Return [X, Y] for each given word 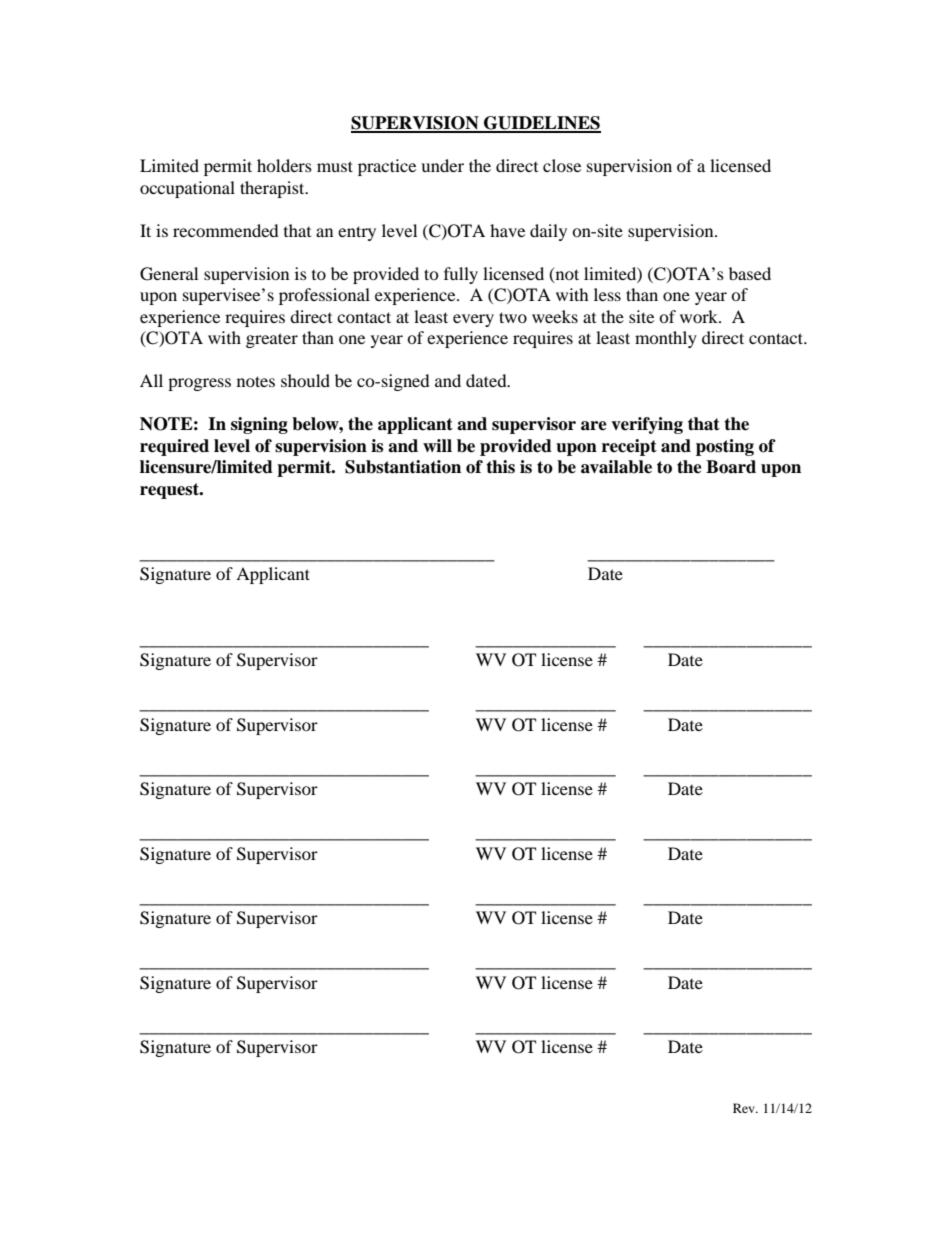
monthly [666, 339]
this [500, 467]
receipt [629, 447]
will [437, 445]
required [174, 447]
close [562, 165]
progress [199, 384]
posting [725, 447]
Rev [745, 1108]
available [616, 467]
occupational [187, 189]
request [171, 491]
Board [731, 467]
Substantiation [403, 467]
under [442, 165]
